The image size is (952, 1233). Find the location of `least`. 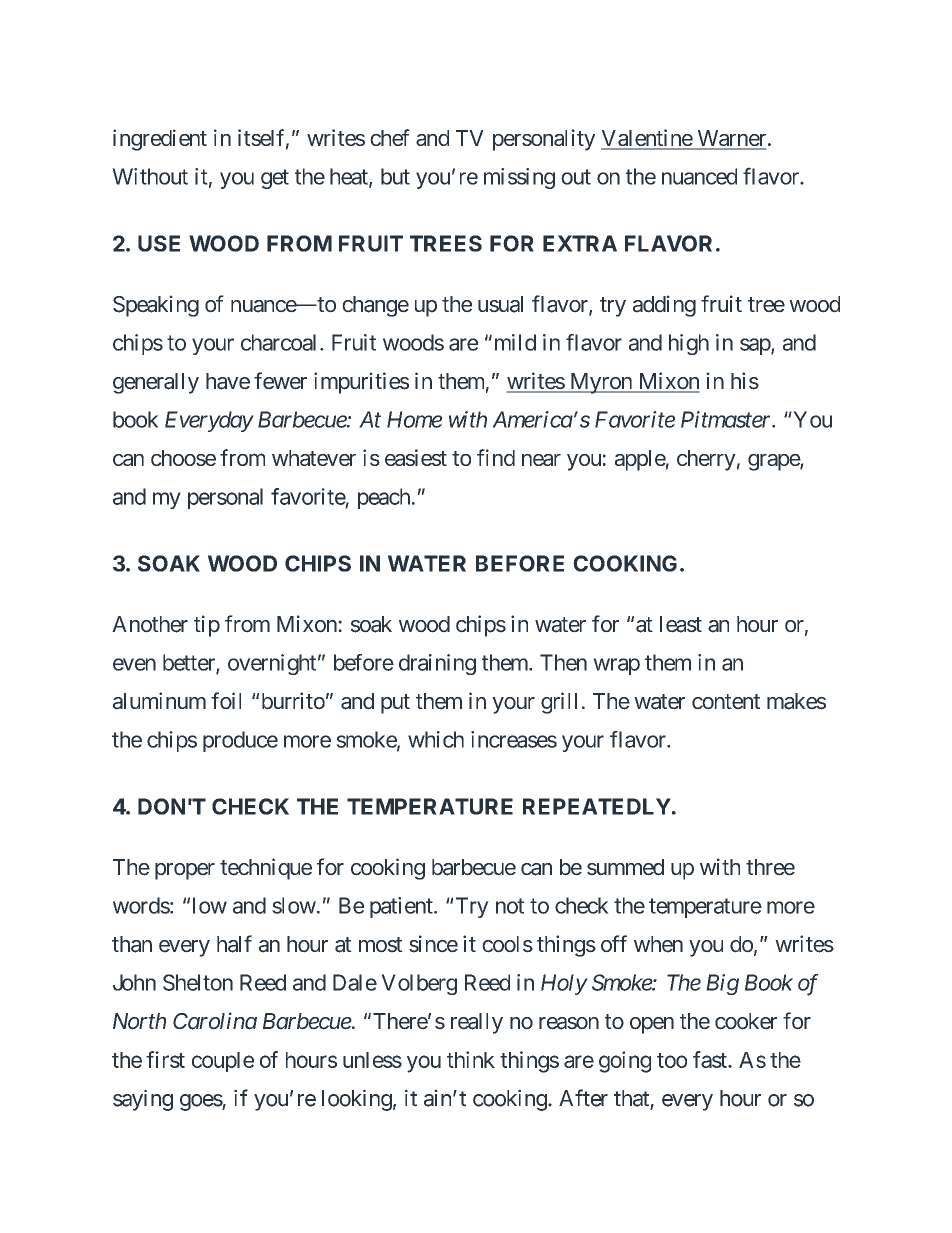

least is located at coordinates (681, 624).
